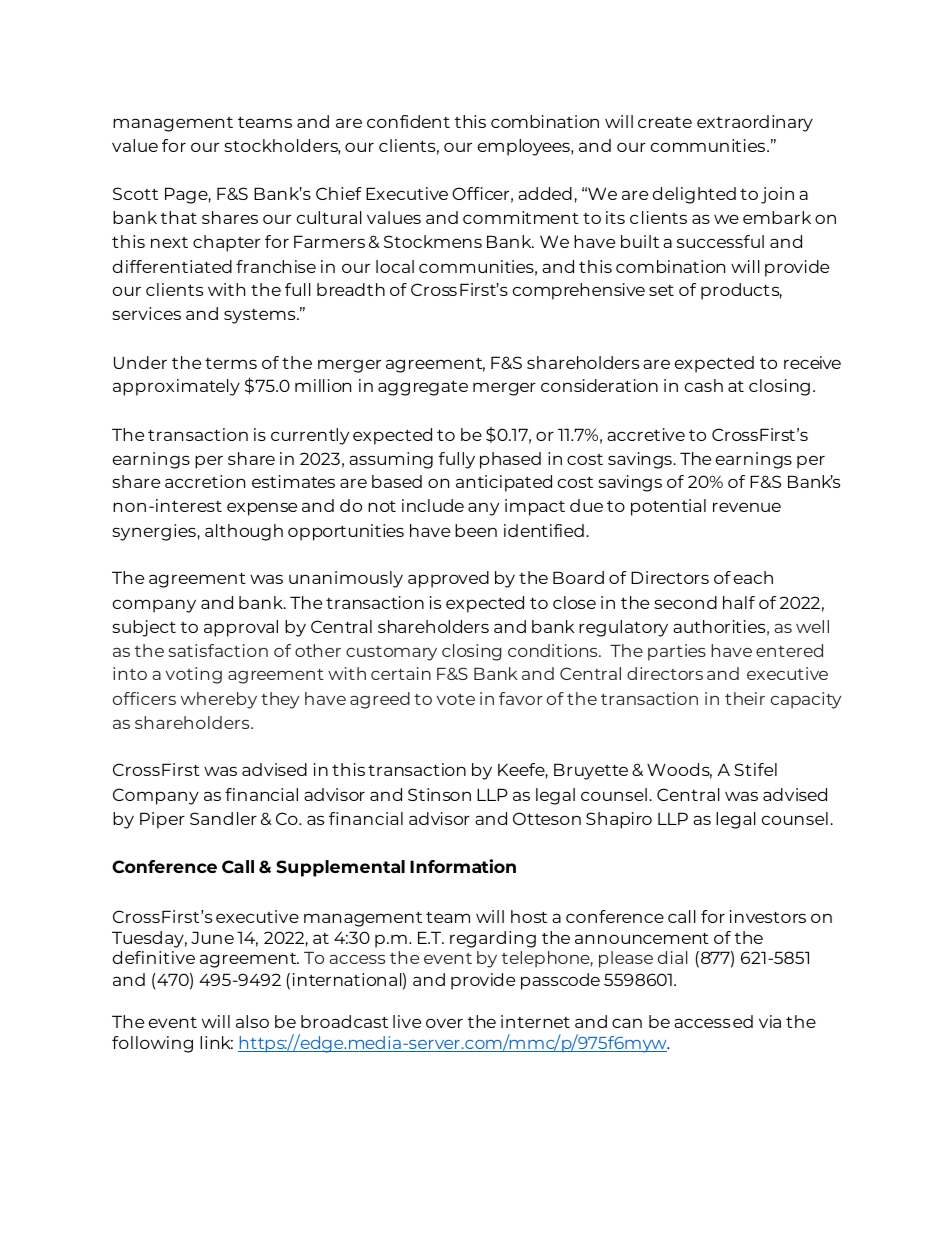 This document has width=952, height=1233. Describe the element at coordinates (444, 1023) in the document. I see `over` at that location.
